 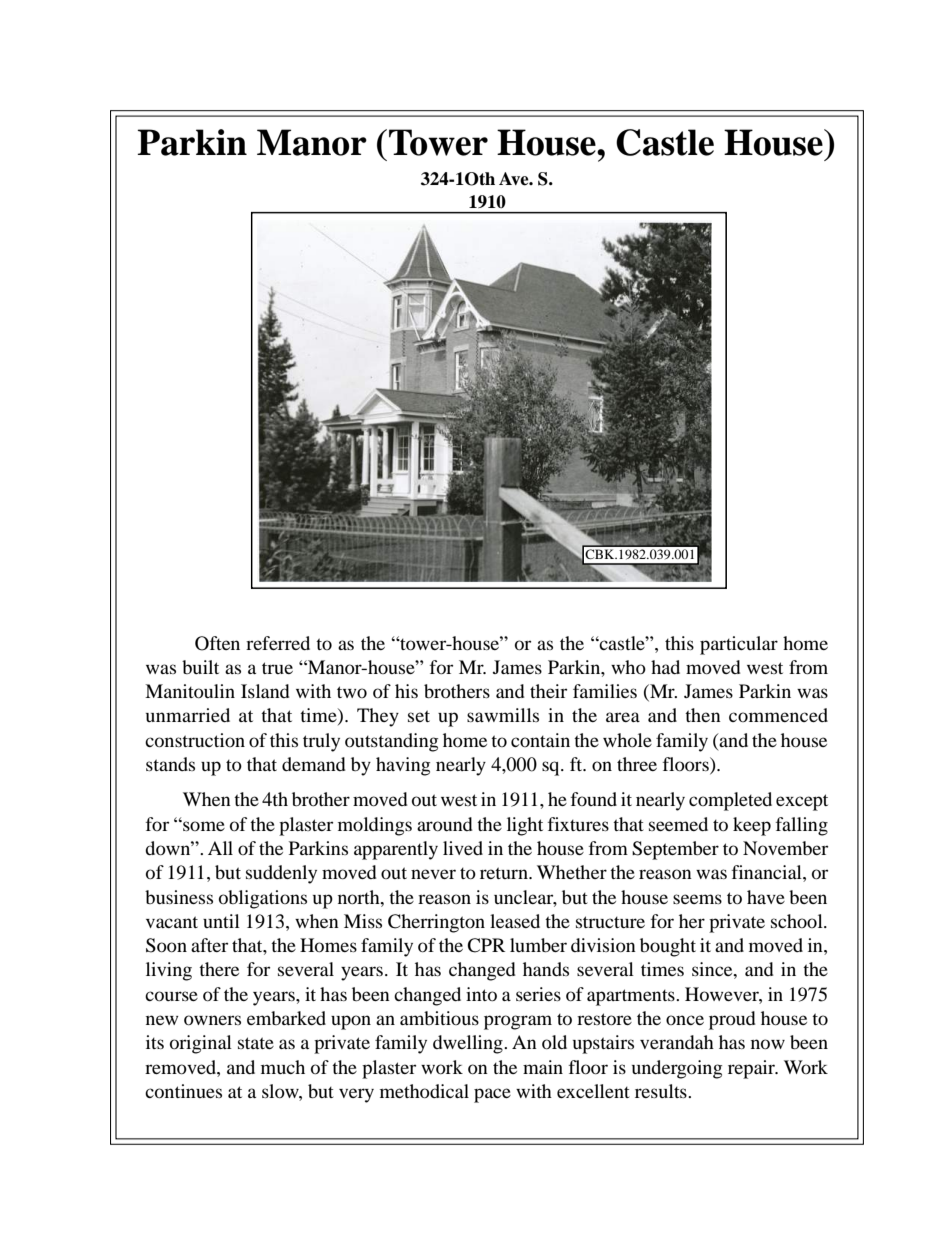 I want to click on September, so click(x=675, y=850).
